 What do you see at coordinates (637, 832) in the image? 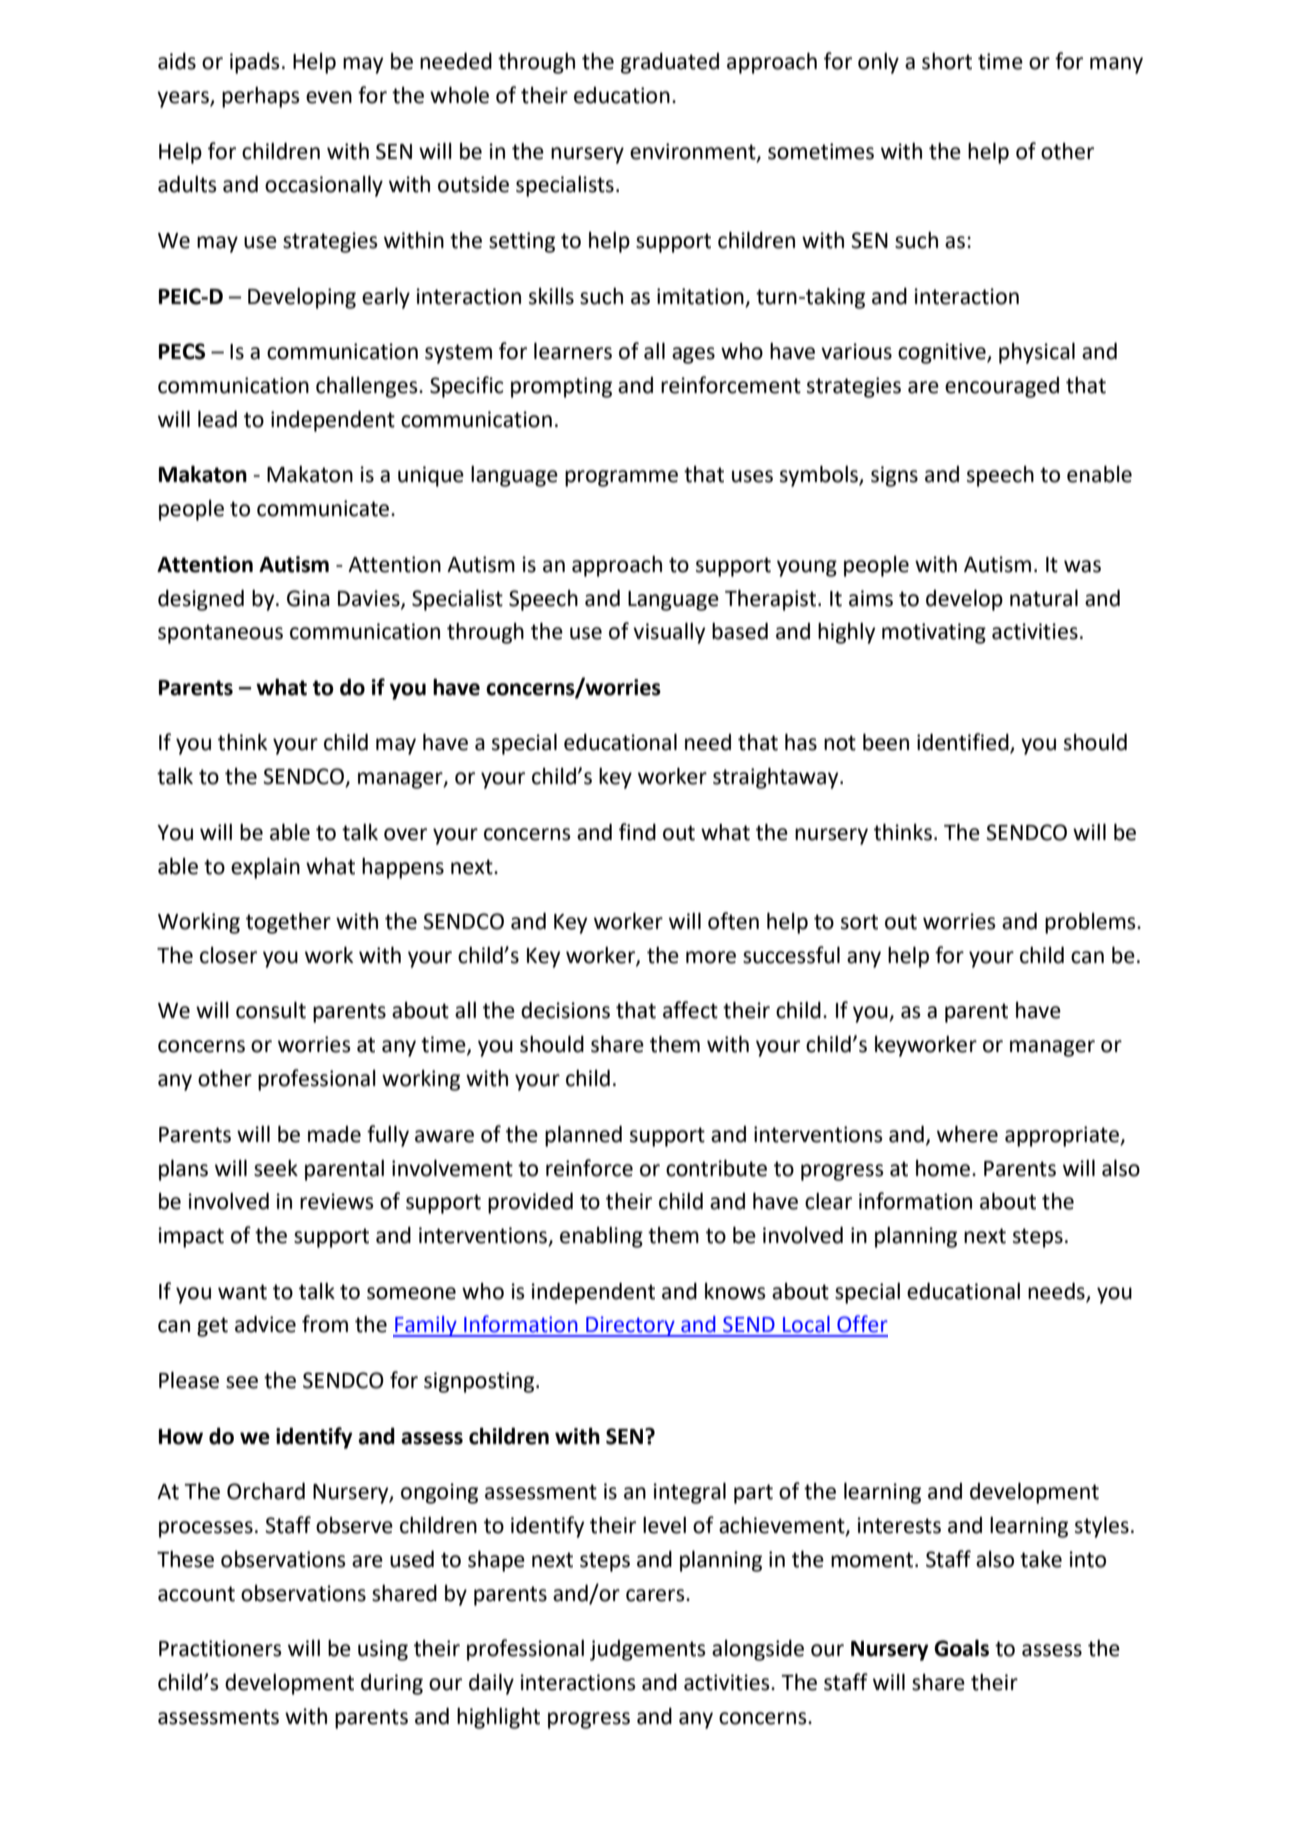
I see `find` at bounding box center [637, 832].
